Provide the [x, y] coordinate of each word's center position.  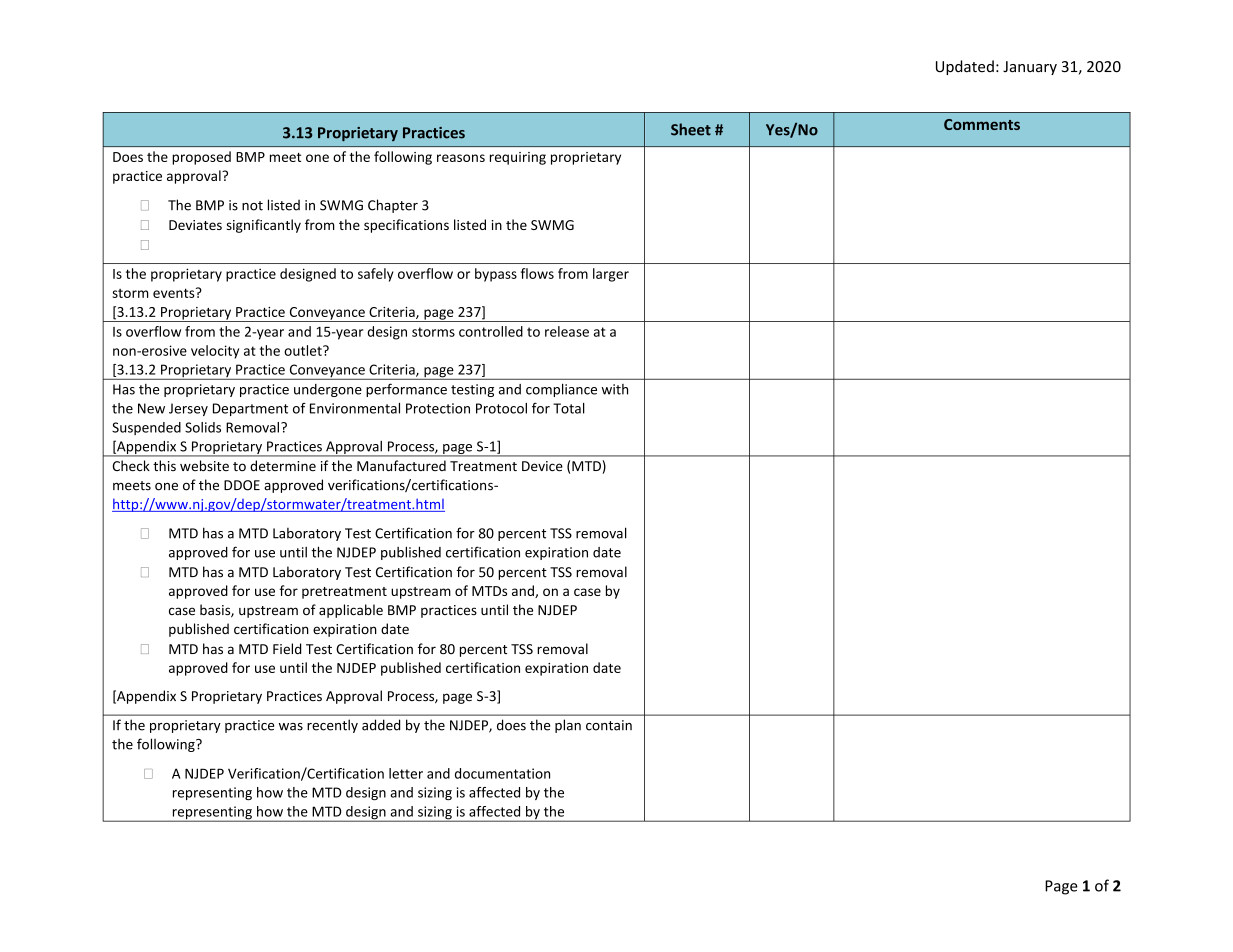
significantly [264, 226]
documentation [502, 773]
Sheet [691, 129]
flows [537, 273]
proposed [201, 158]
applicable [351, 611]
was [291, 727]
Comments [982, 124]
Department [250, 409]
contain [609, 725]
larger [611, 275]
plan [568, 726]
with [615, 389]
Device [542, 466]
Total [569, 408]
